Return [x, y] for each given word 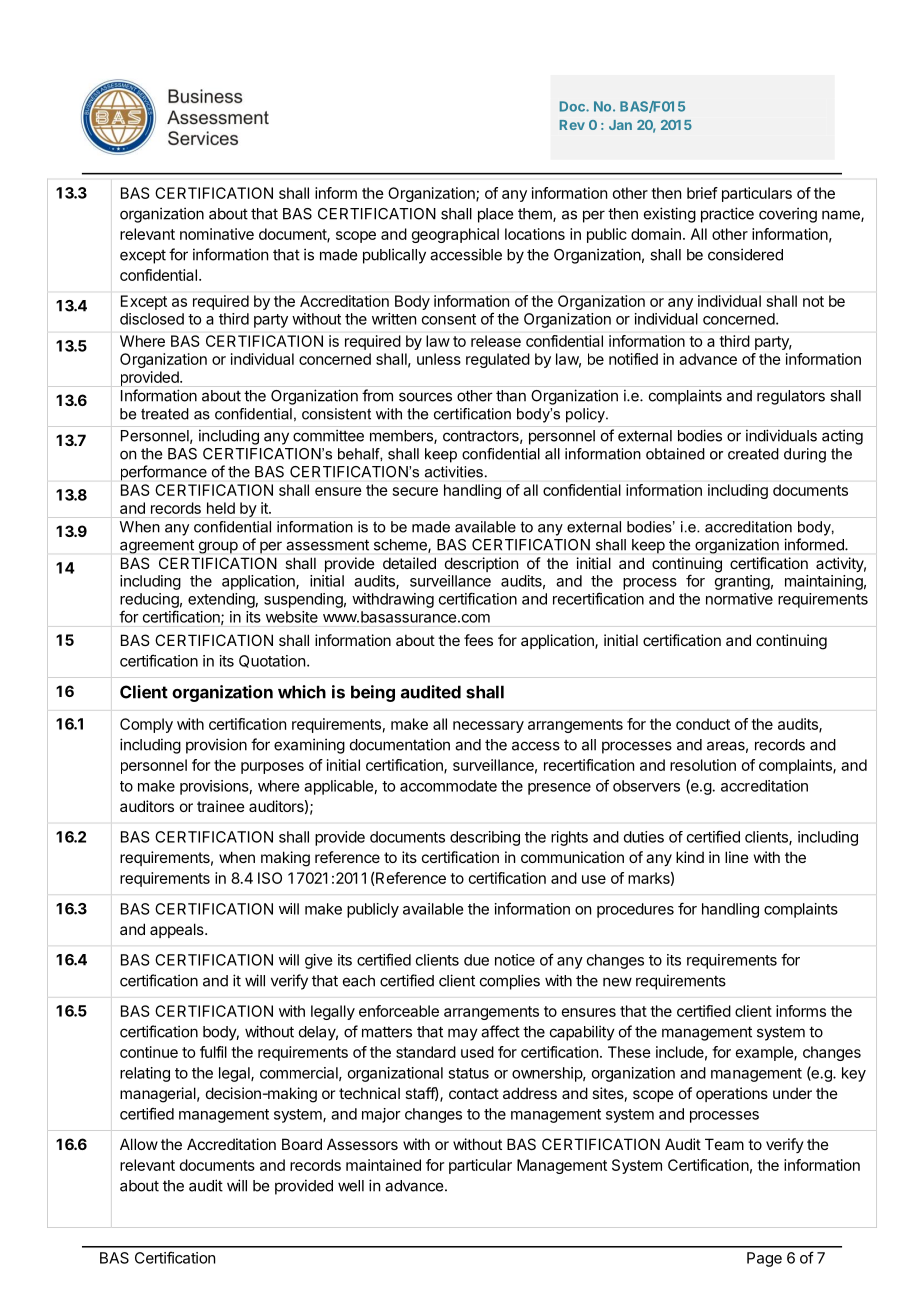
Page [764, 1259]
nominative [217, 234]
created [753, 454]
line [737, 857]
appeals [178, 930]
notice [515, 960]
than [511, 396]
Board [302, 1144]
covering [788, 215]
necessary [488, 727]
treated [165, 414]
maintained [383, 1165]
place [495, 215]
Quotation [272, 661]
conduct [703, 724]
